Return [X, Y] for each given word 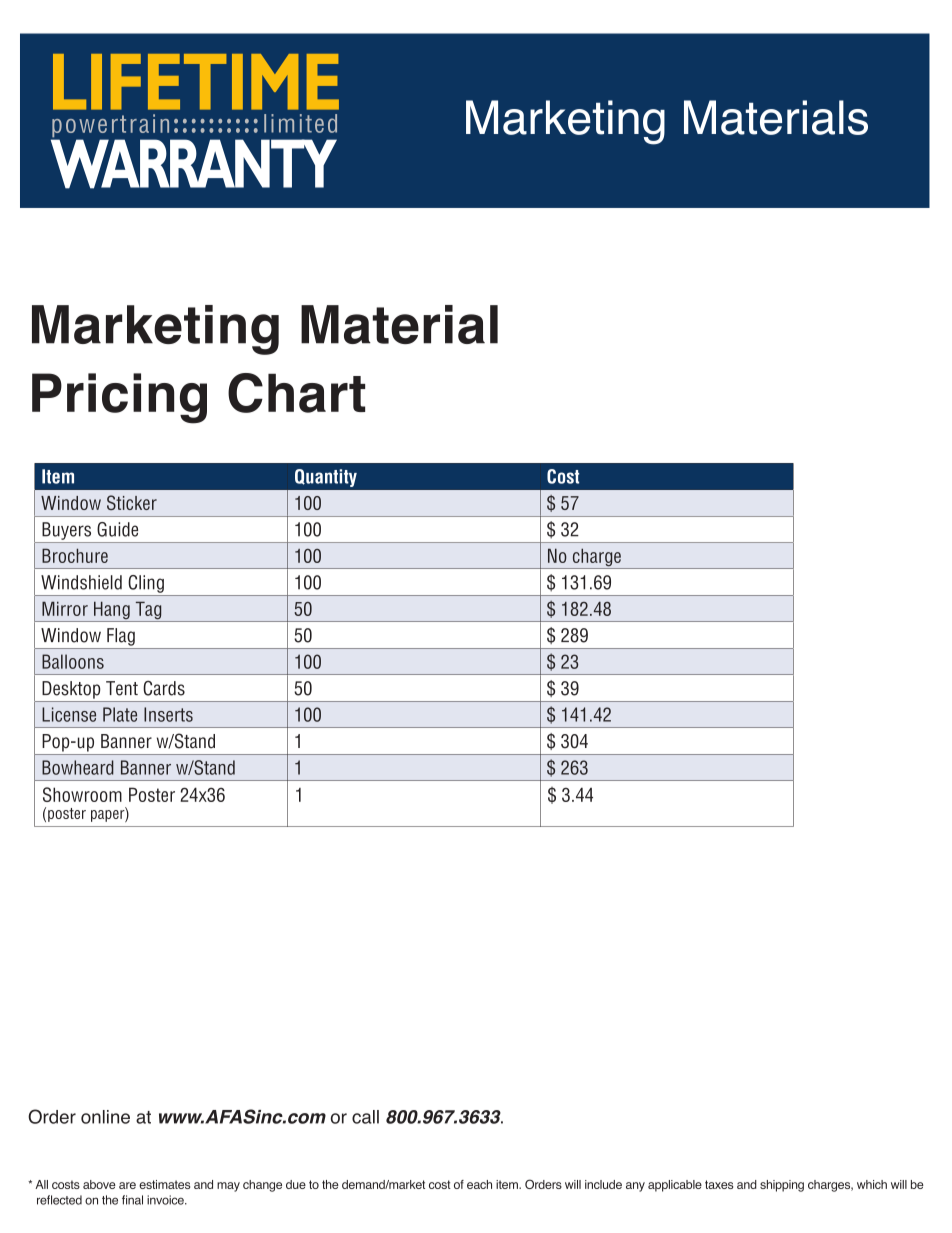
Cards [164, 688]
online [105, 1117]
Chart [296, 393]
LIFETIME [196, 82]
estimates [164, 1184]
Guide [117, 529]
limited [300, 123]
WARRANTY [194, 163]
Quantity [326, 478]
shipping [782, 1186]
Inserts [168, 714]
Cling [146, 584]
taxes [719, 1184]
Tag [148, 611]
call [365, 1117]
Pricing [119, 398]
